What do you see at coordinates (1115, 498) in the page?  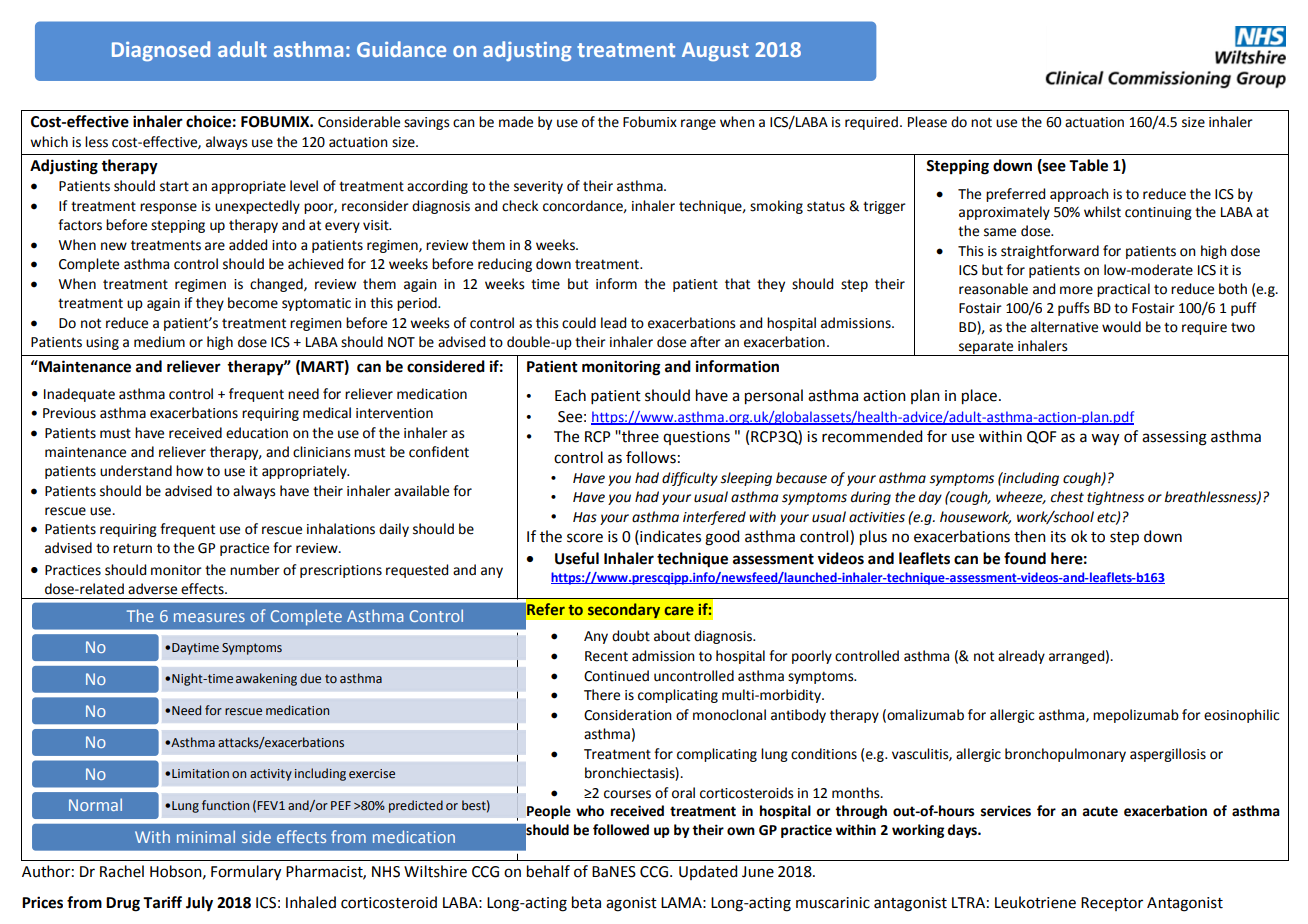 I see `tightness` at bounding box center [1115, 498].
